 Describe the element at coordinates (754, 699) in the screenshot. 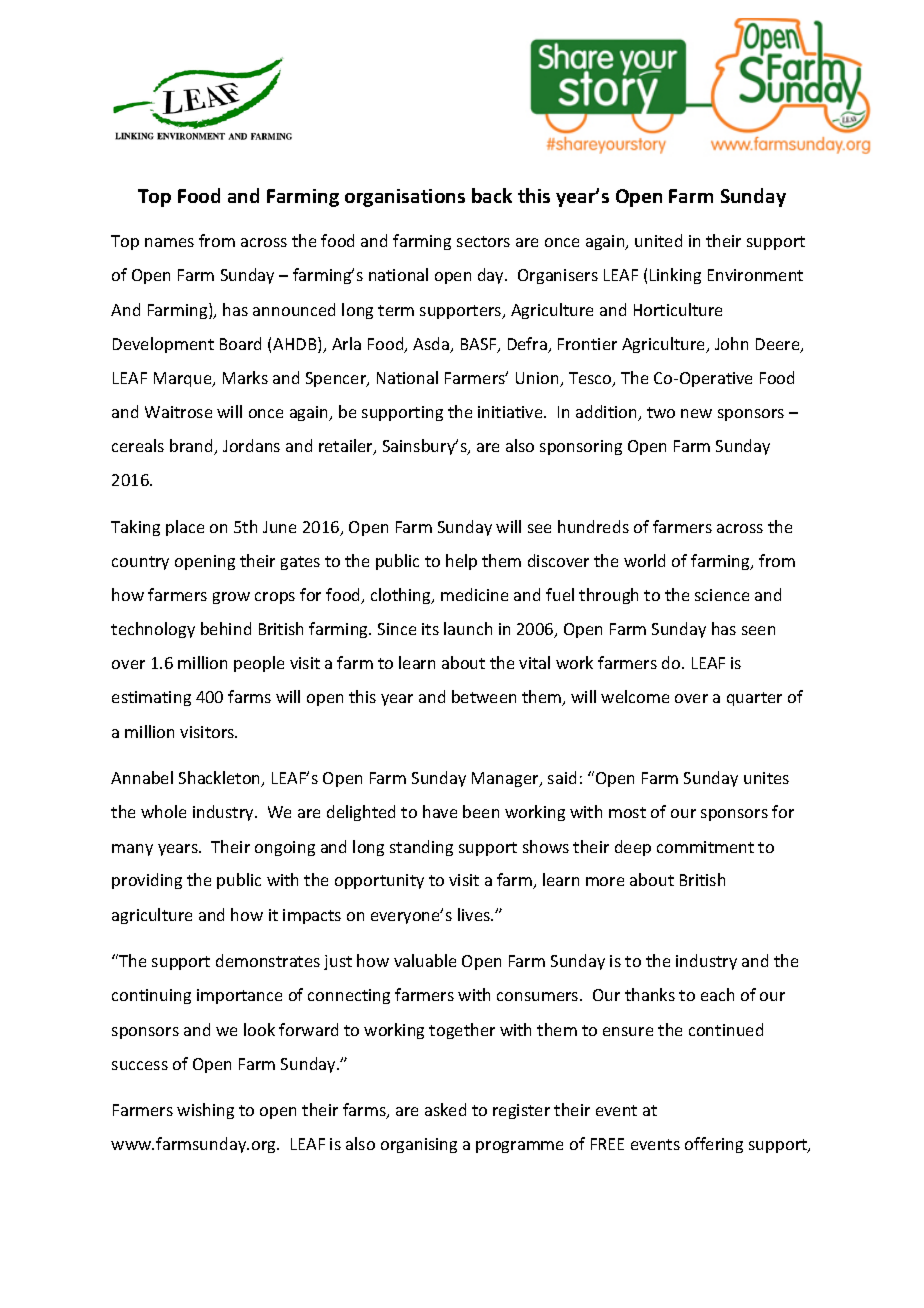

I see `quarter` at that location.
